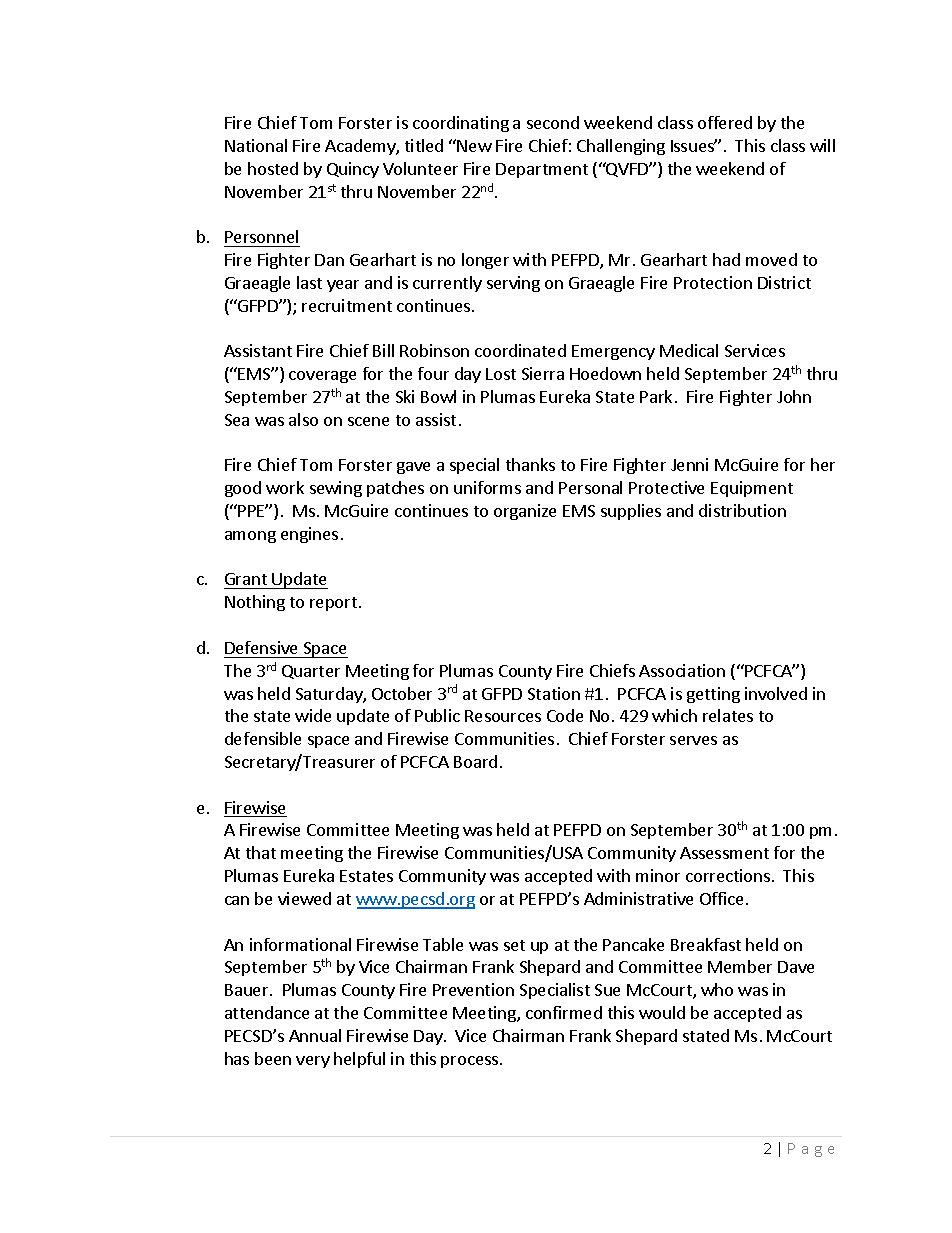 The height and width of the image is (1233, 952). I want to click on Department, so click(542, 170).
